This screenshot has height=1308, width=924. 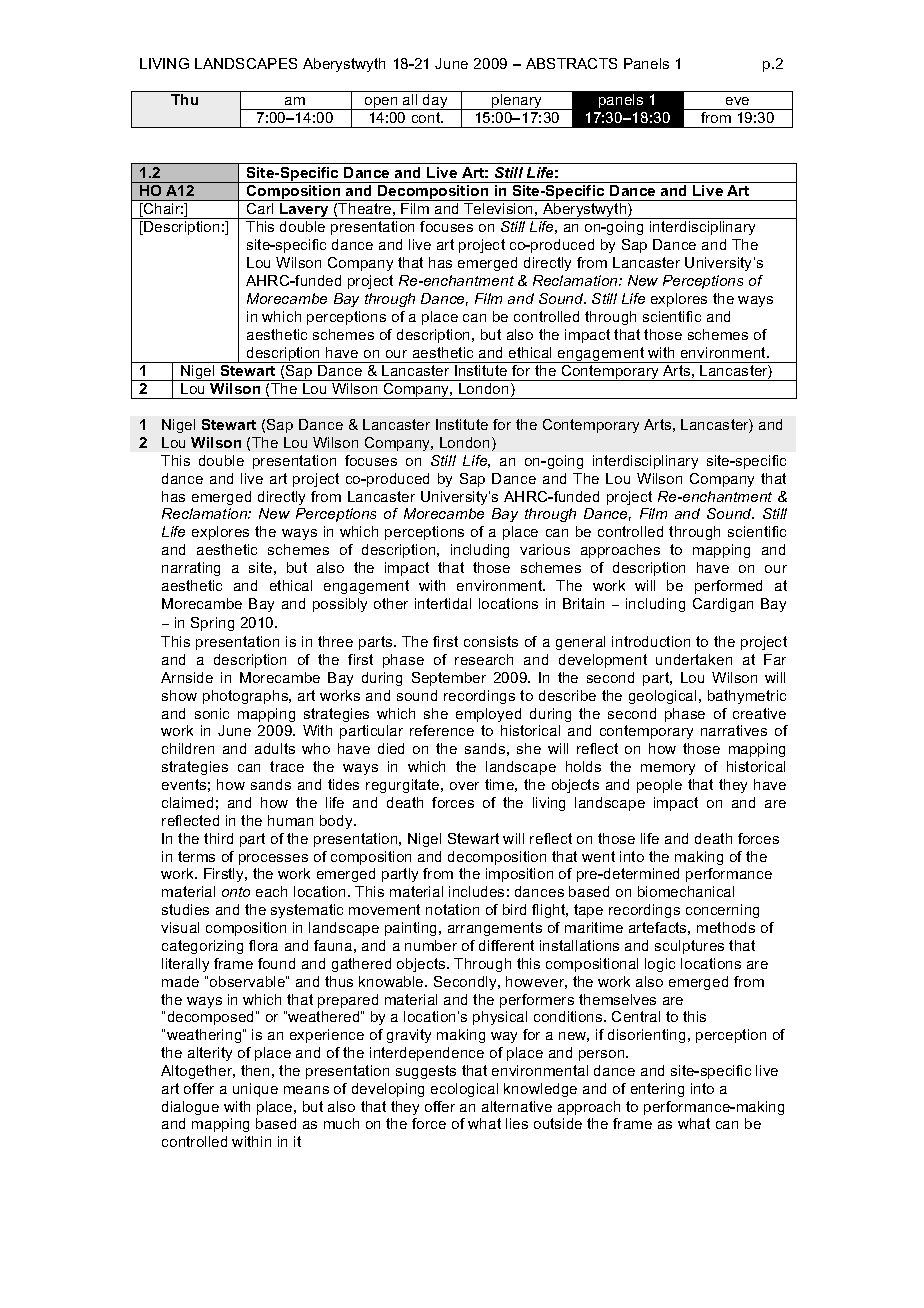 I want to click on narrating, so click(x=191, y=569).
